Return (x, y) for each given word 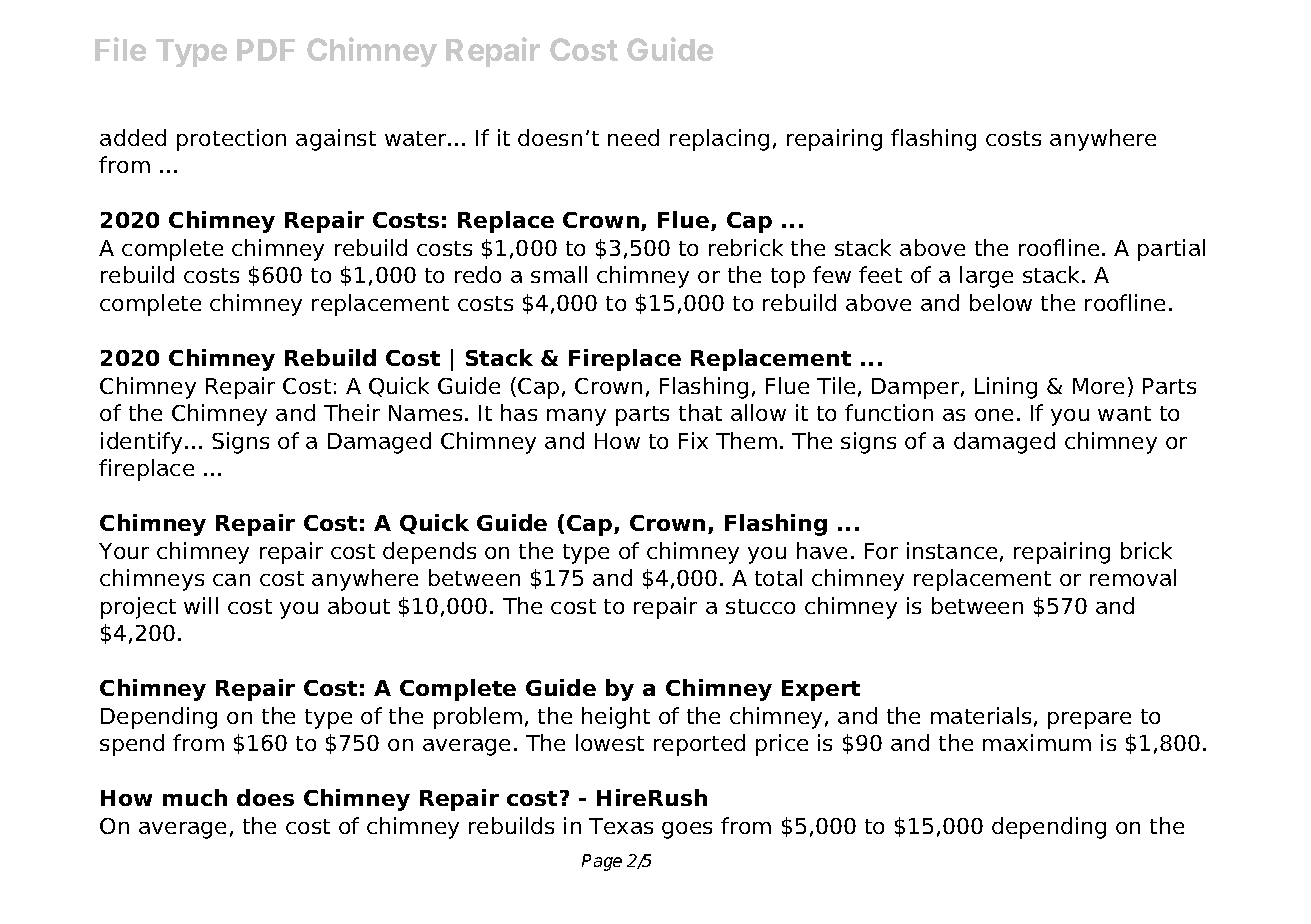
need (633, 137)
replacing (719, 140)
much (195, 797)
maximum (1037, 742)
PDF (266, 50)
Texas (621, 826)
